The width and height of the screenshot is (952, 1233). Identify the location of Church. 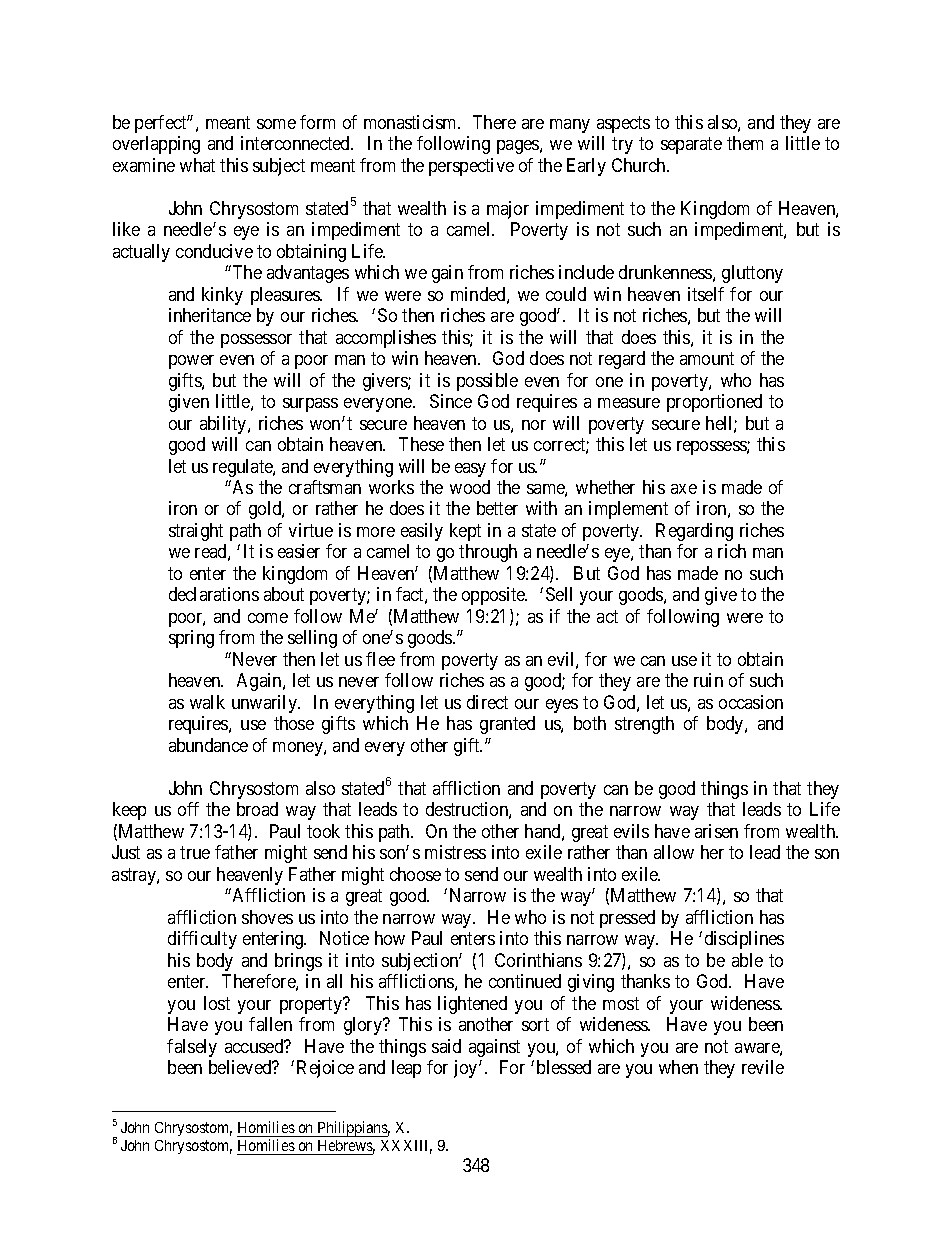
(640, 165).
